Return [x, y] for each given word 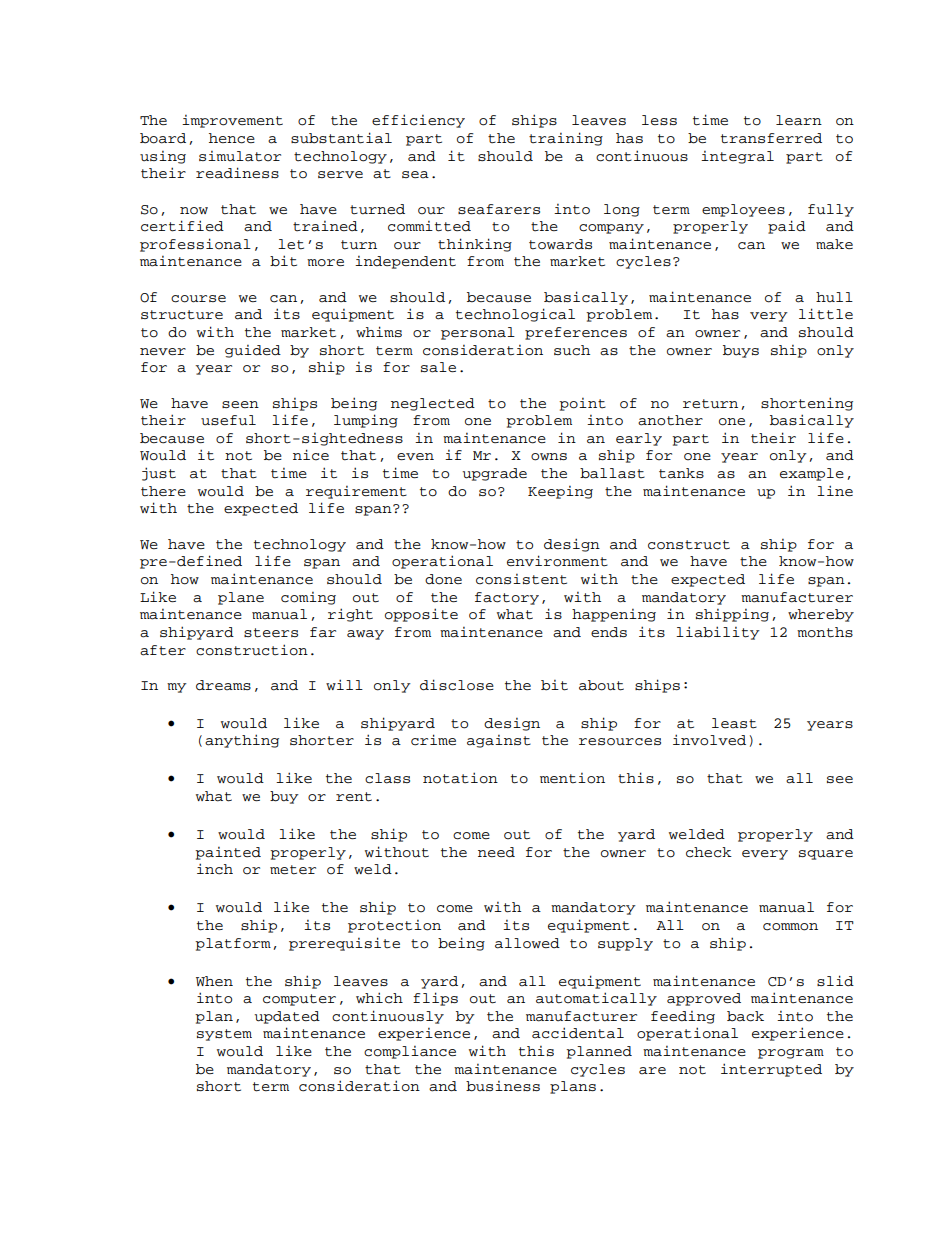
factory [507, 598]
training [566, 139]
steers [271, 633]
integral [737, 157]
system [224, 1035]
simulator [240, 156]
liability [718, 633]
